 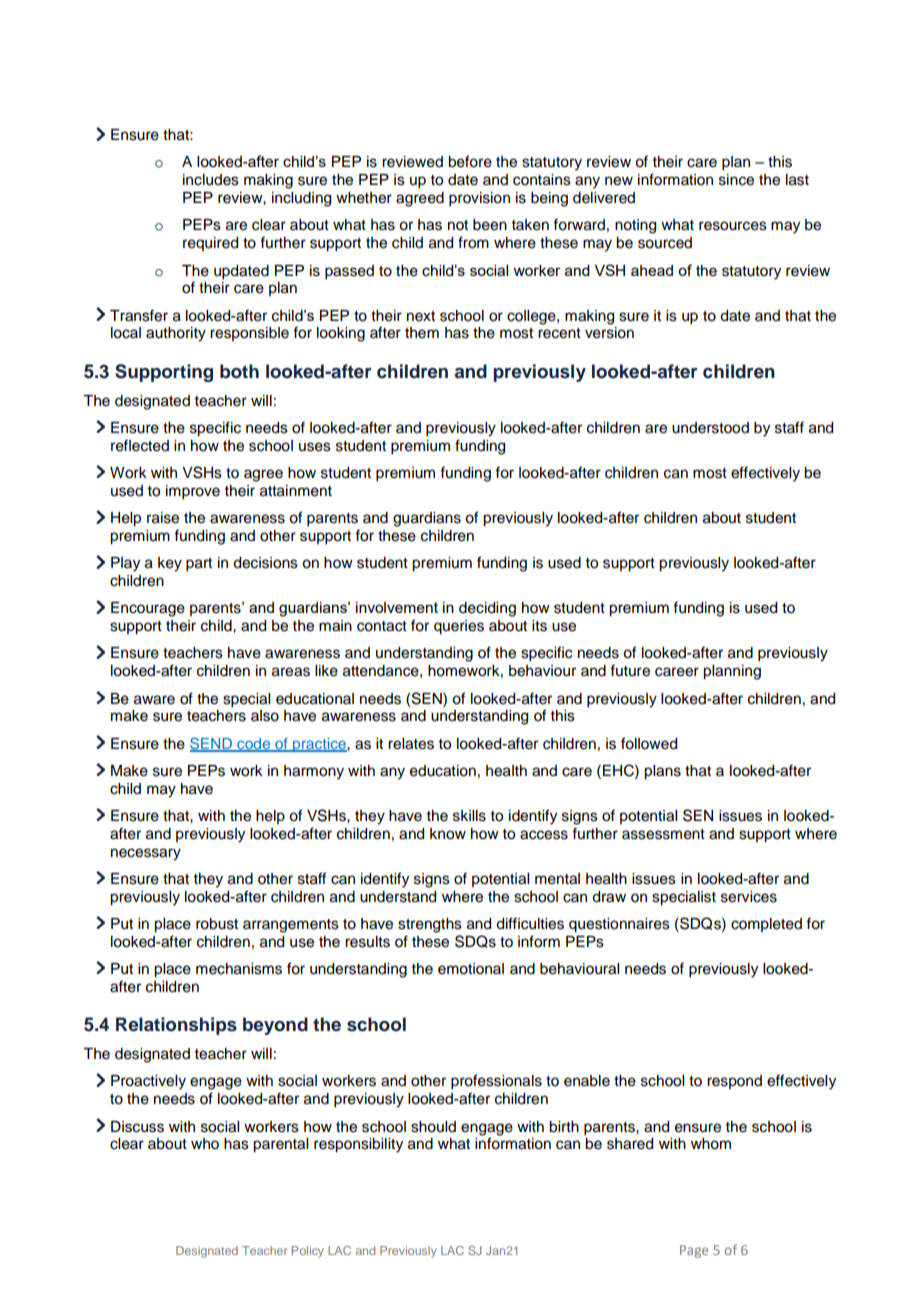 What do you see at coordinates (211, 180) in the document?
I see `includes` at bounding box center [211, 180].
